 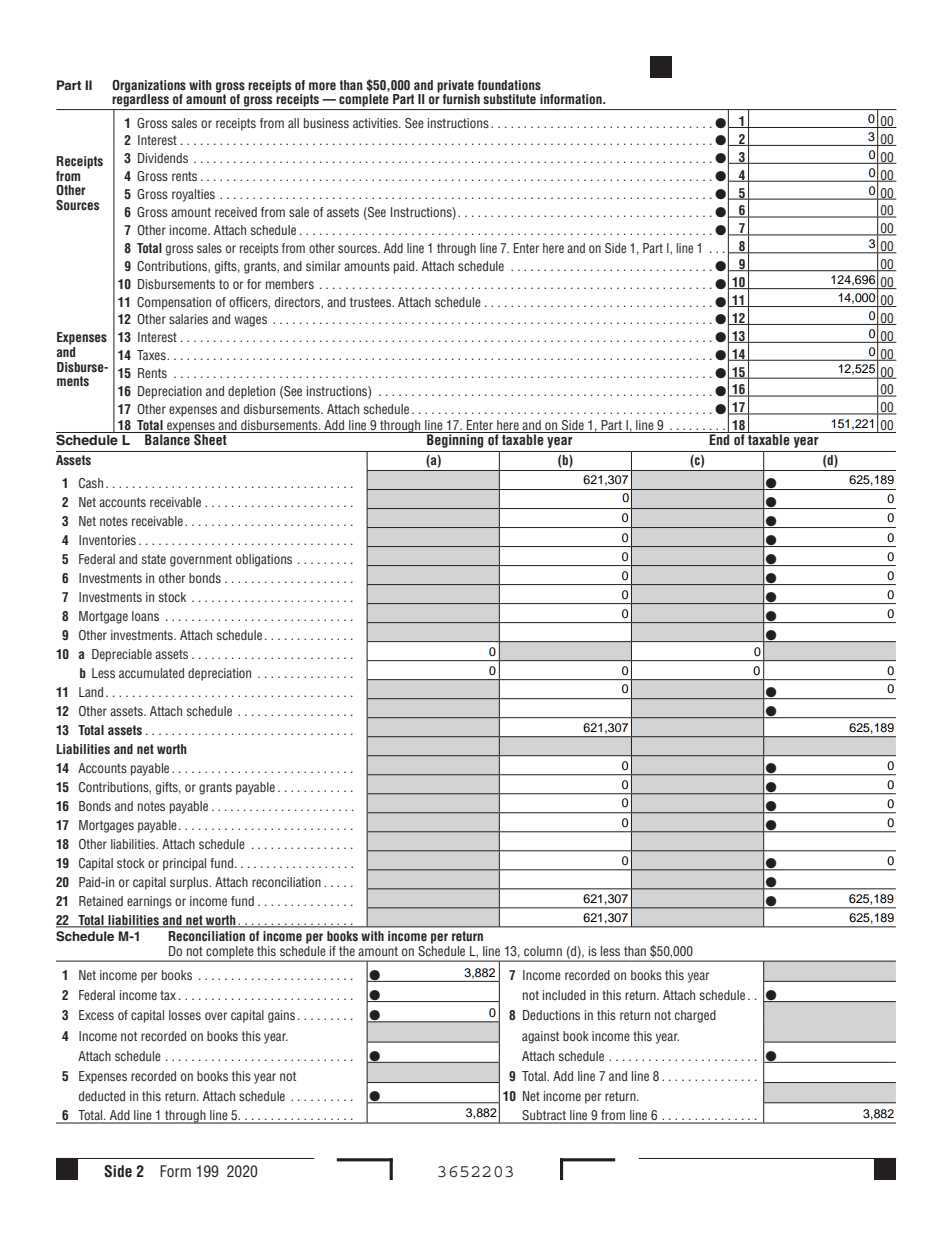 I want to click on depletion, so click(x=251, y=392).
